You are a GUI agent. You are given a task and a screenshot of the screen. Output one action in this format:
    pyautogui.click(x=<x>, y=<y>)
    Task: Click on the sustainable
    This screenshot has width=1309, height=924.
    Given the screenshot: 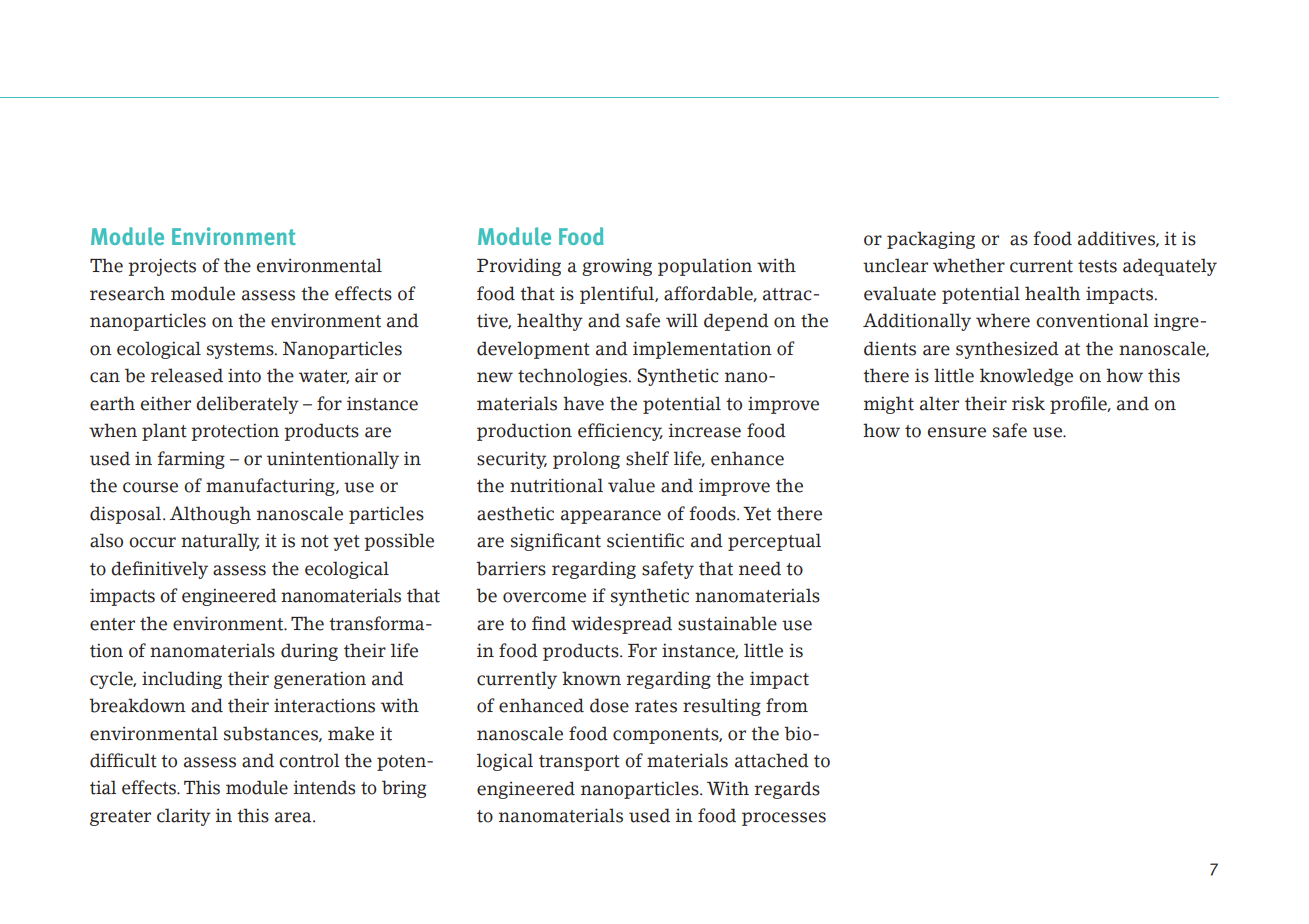 What is the action you would take?
    pyautogui.click(x=727, y=623)
